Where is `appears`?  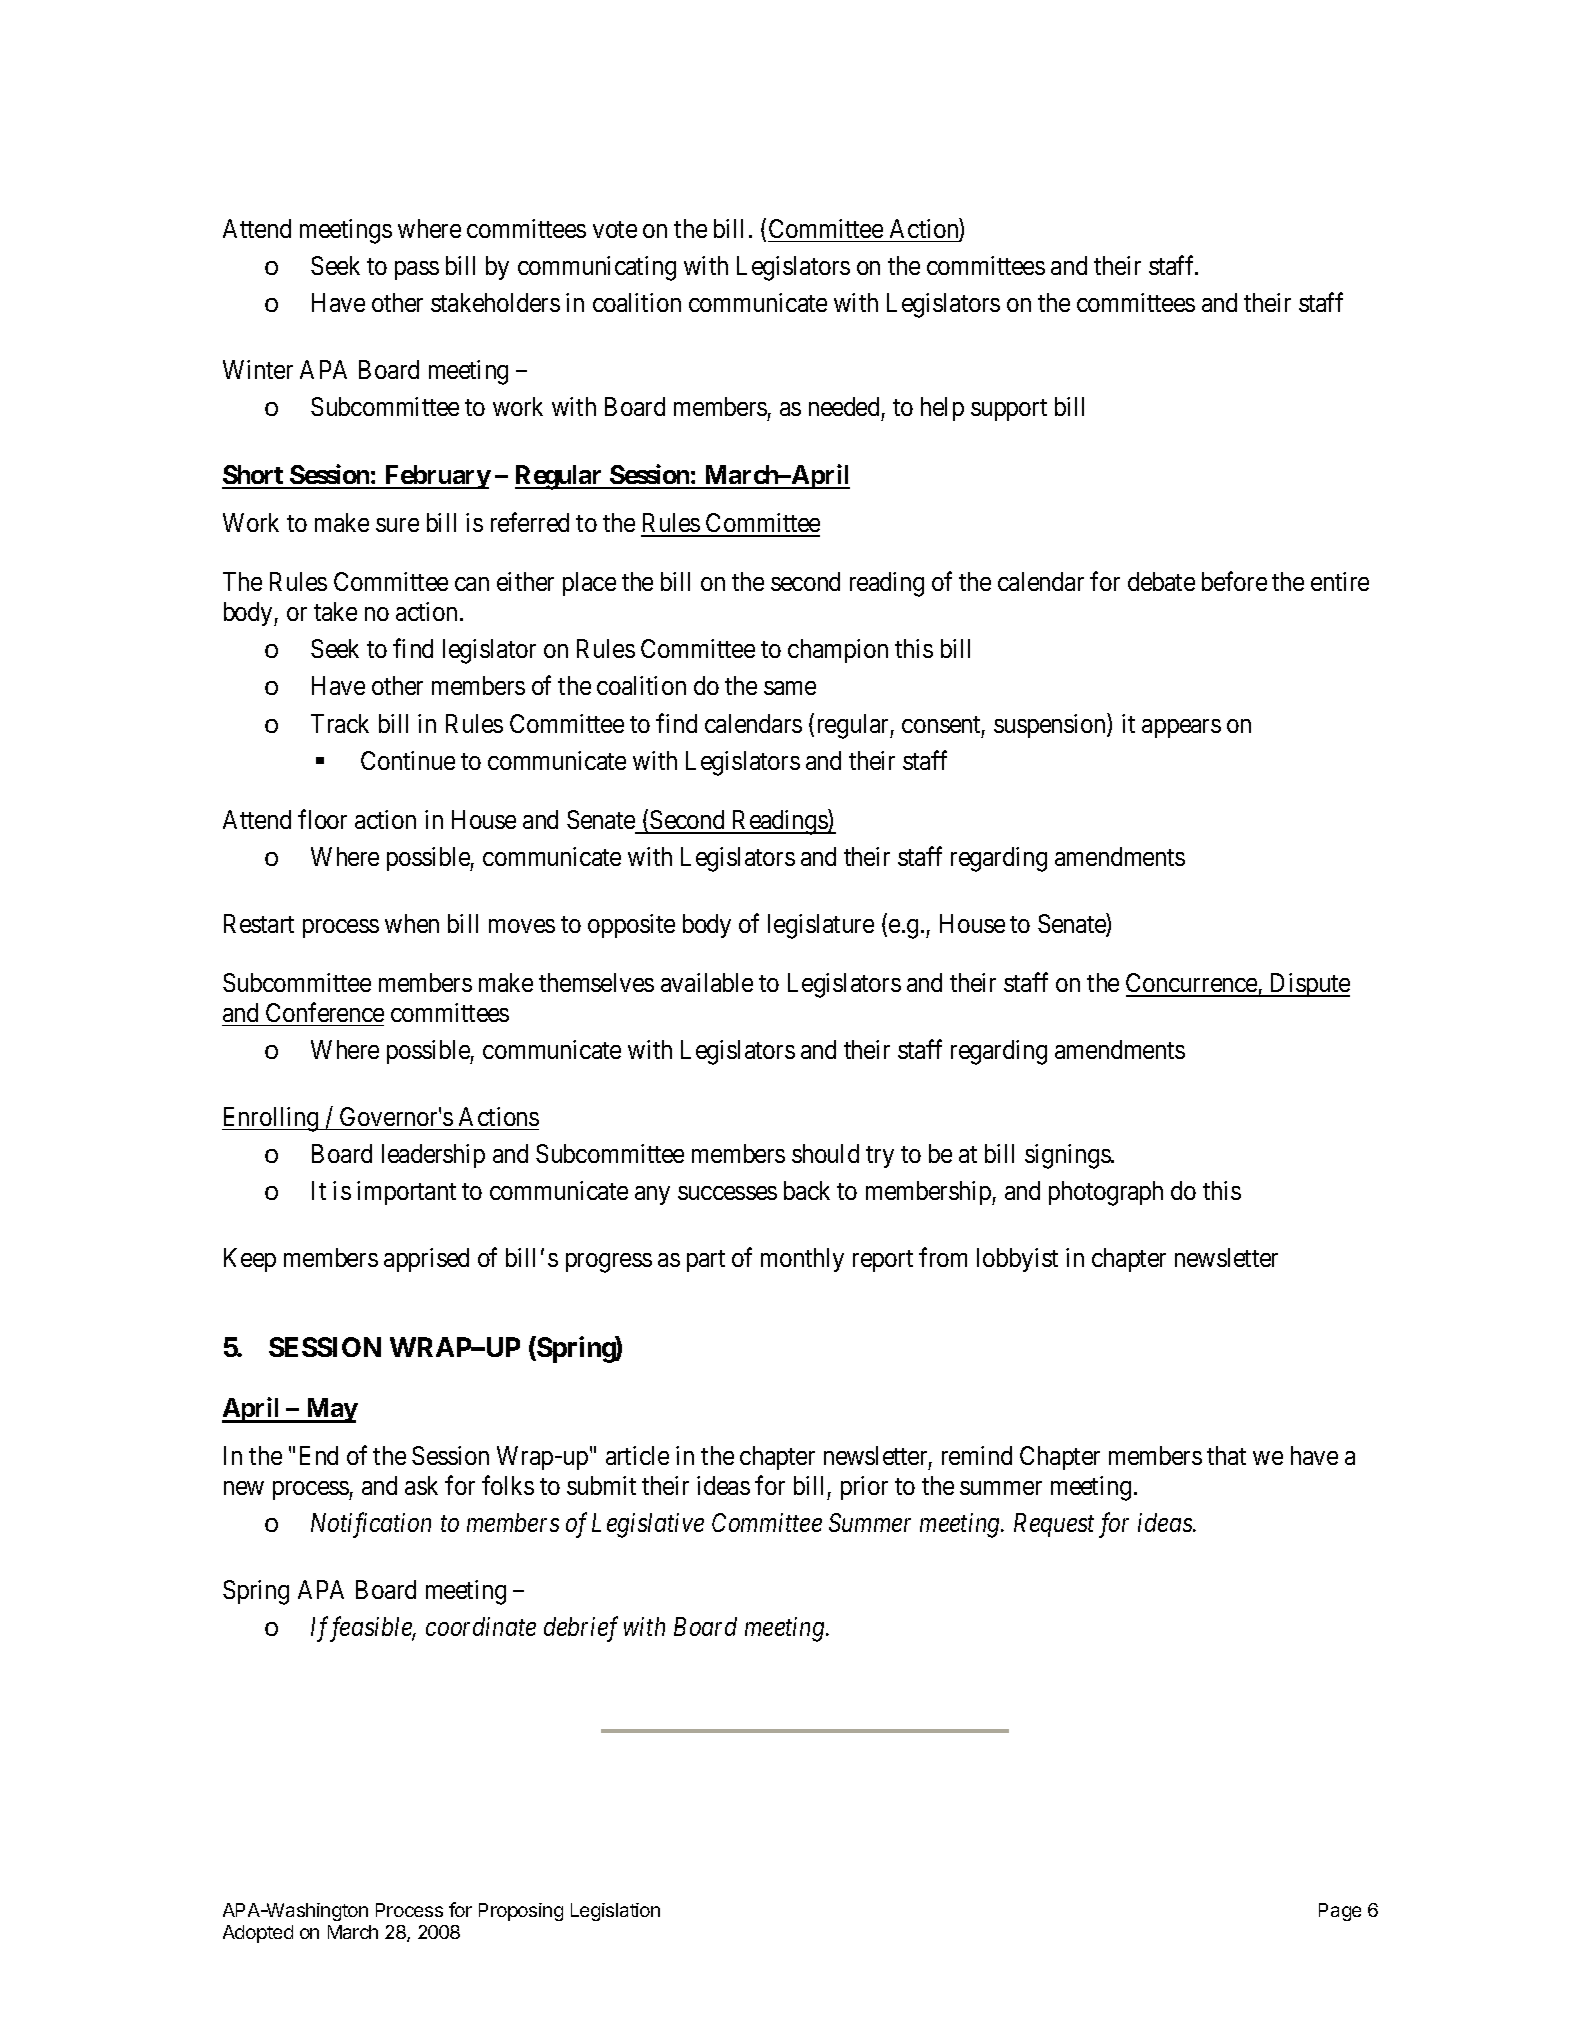 appears is located at coordinates (1181, 728).
